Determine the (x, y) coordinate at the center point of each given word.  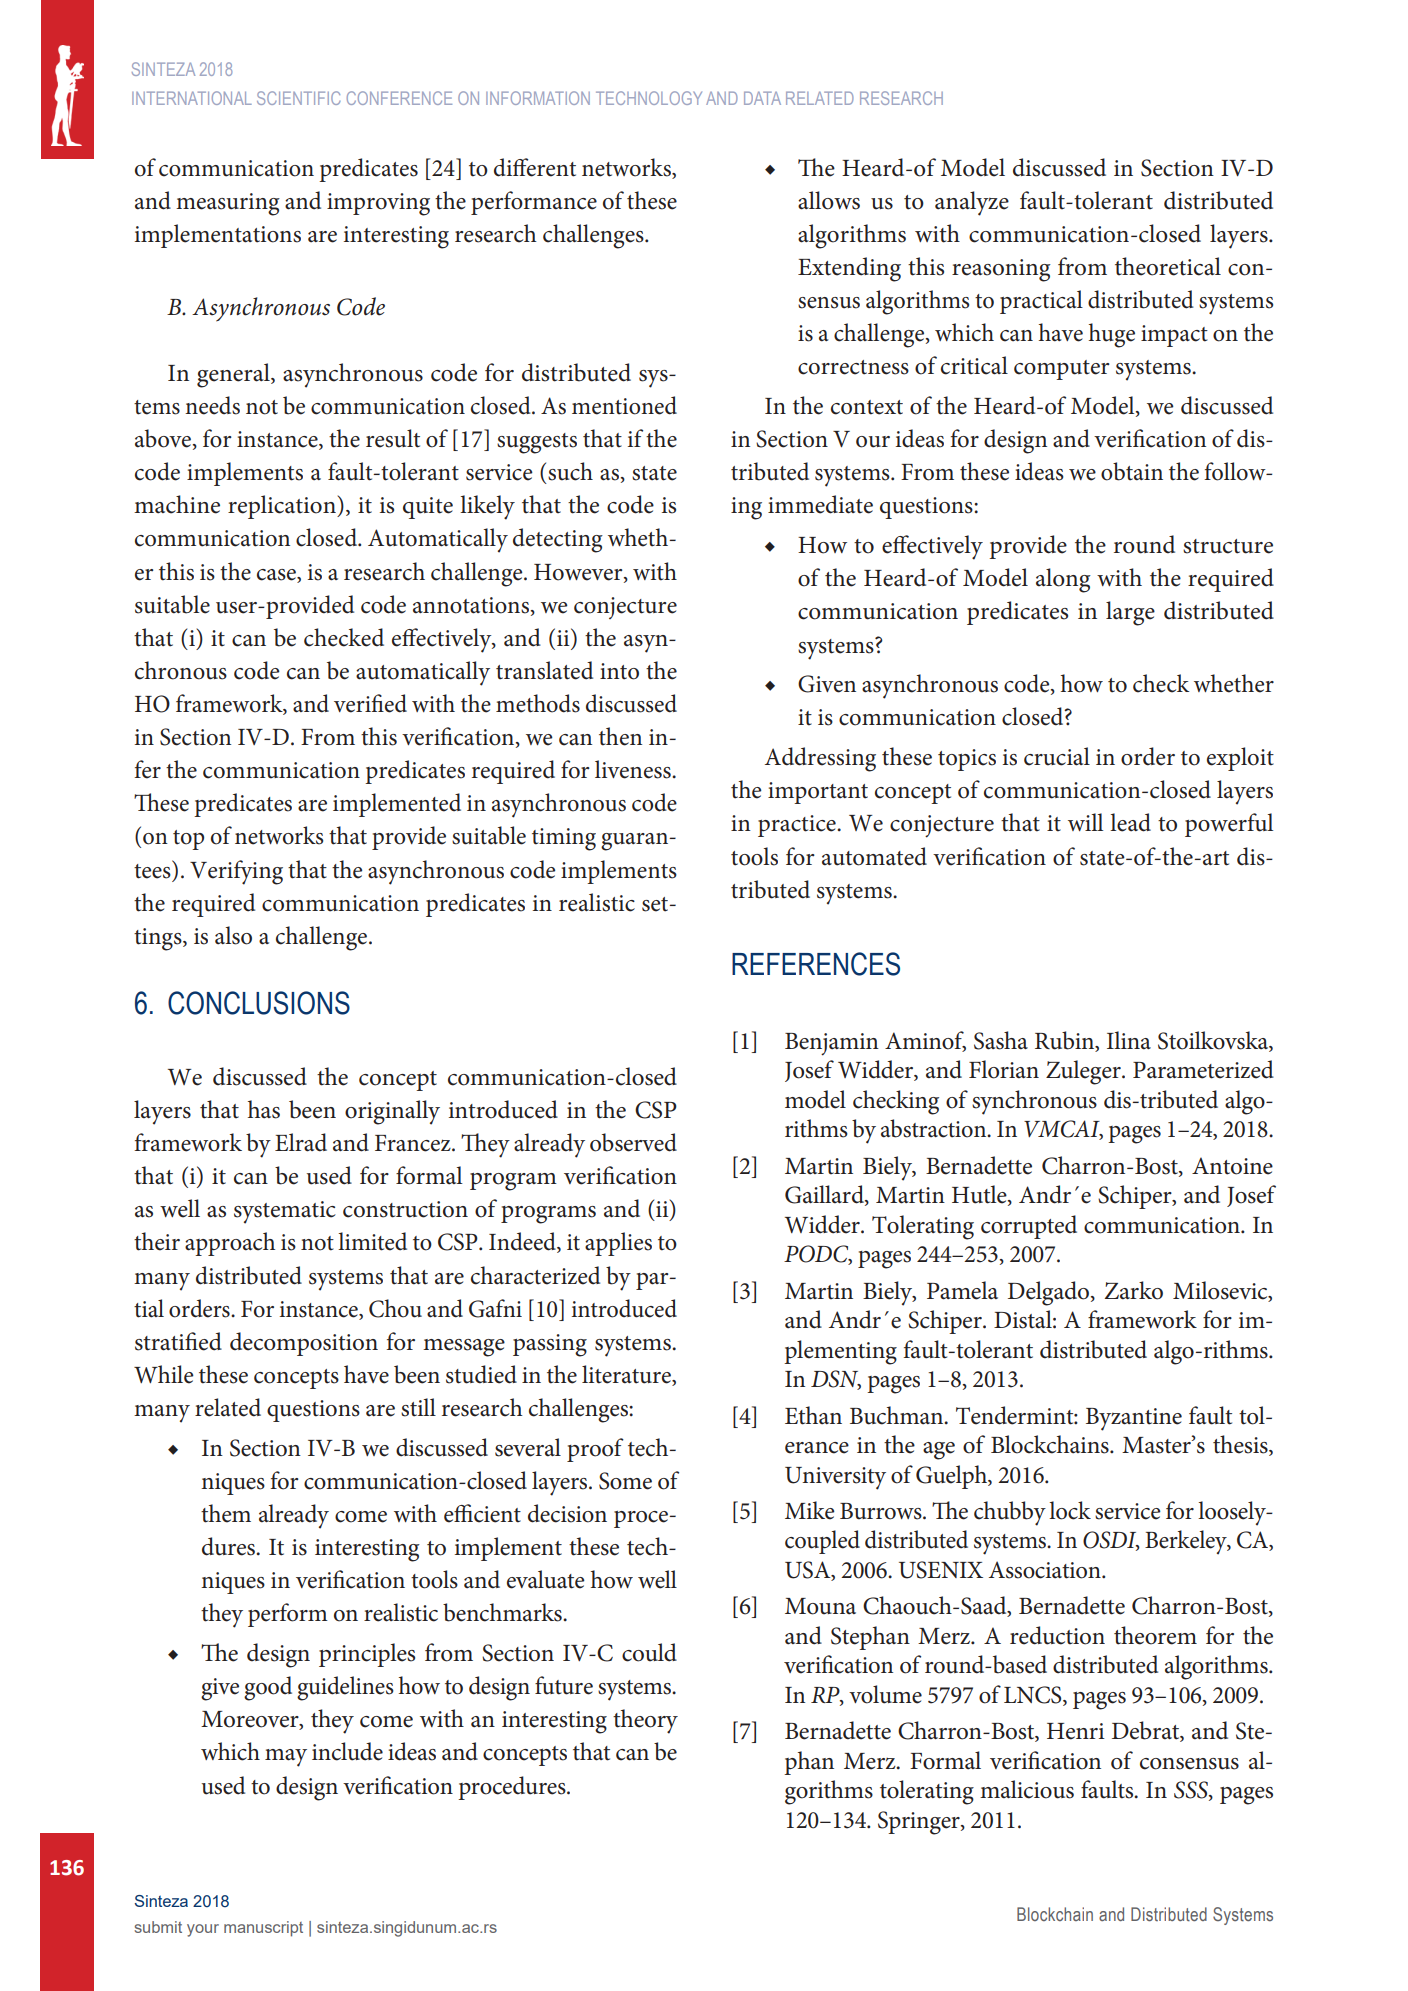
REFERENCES (816, 964)
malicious (1027, 1789)
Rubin (1066, 1041)
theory (645, 1721)
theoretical (1168, 266)
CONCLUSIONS (259, 1003)
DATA (762, 98)
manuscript (263, 1929)
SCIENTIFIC (299, 98)
